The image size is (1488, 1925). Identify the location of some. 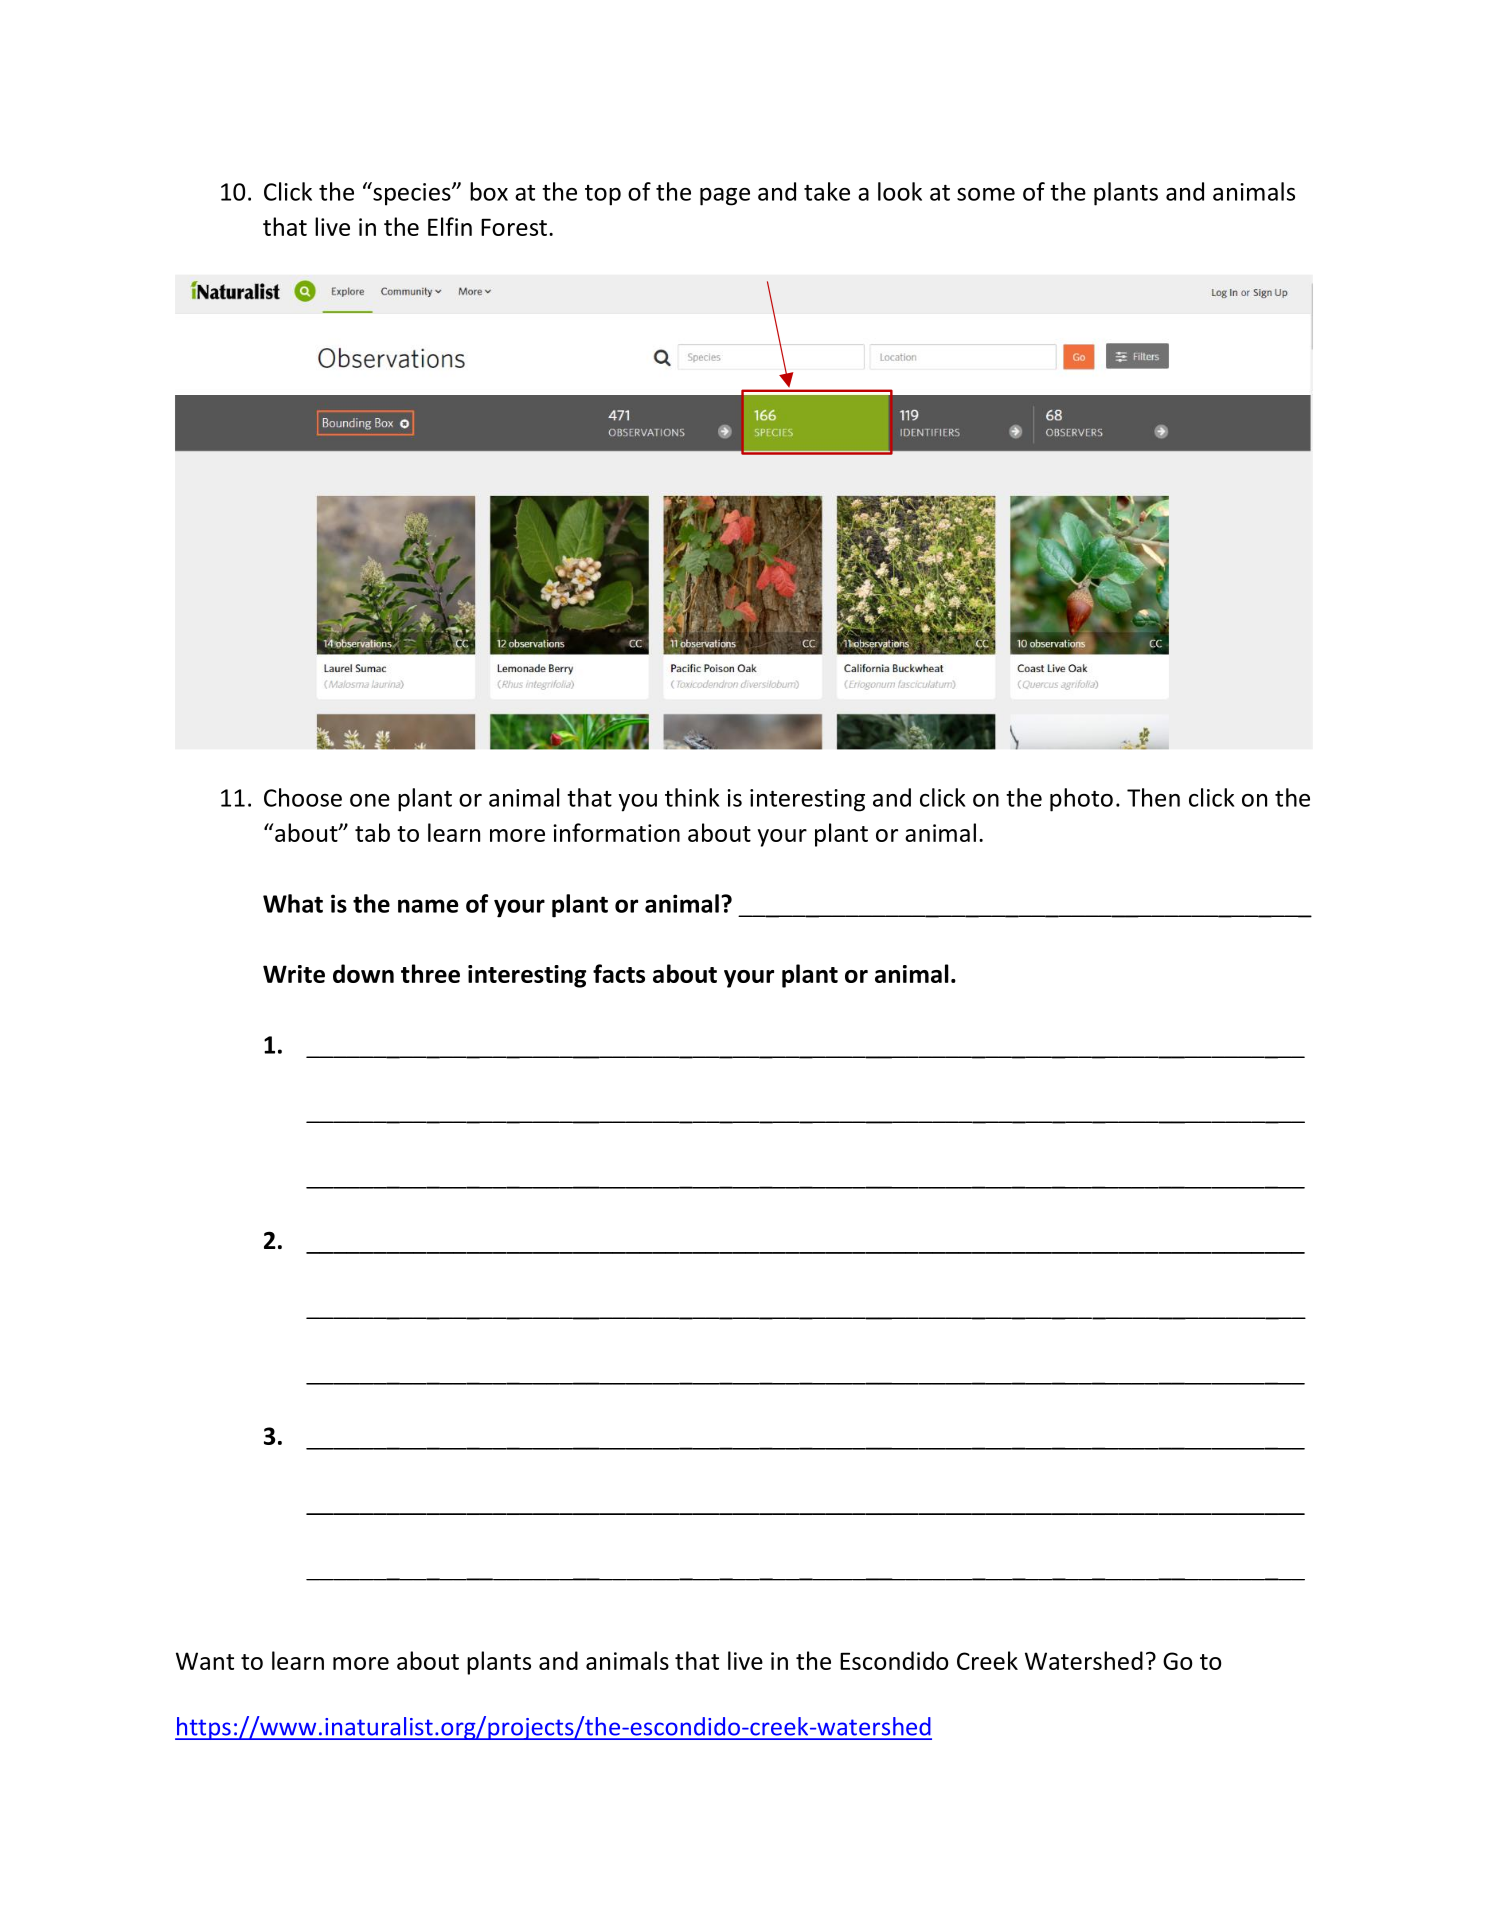
(986, 194).
